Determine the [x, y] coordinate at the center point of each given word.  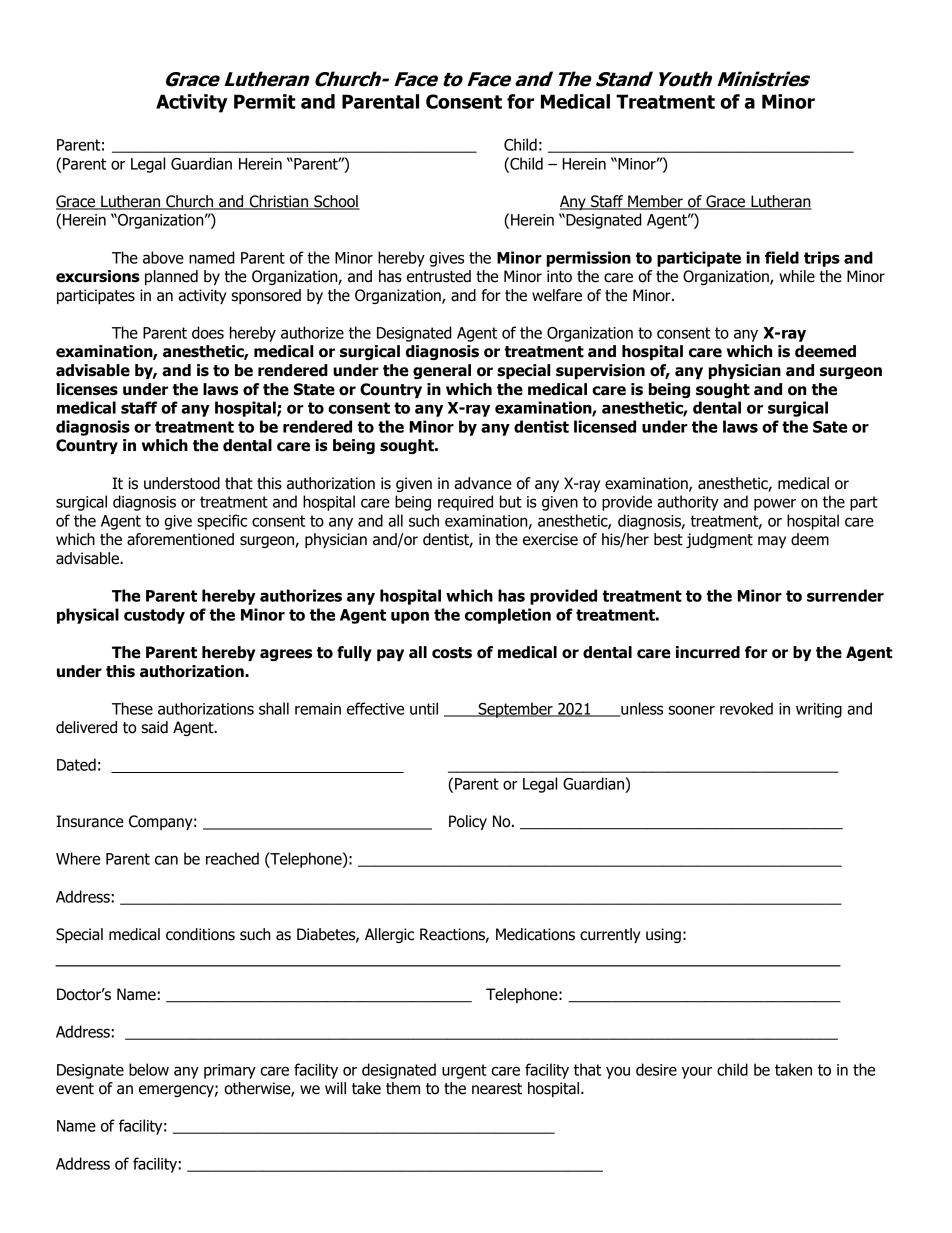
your [697, 1072]
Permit [265, 101]
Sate [830, 427]
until [424, 708]
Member [655, 202]
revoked [746, 708]
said [155, 727]
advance [483, 483]
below [149, 1069]
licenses [87, 389]
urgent [464, 1071]
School [336, 202]
